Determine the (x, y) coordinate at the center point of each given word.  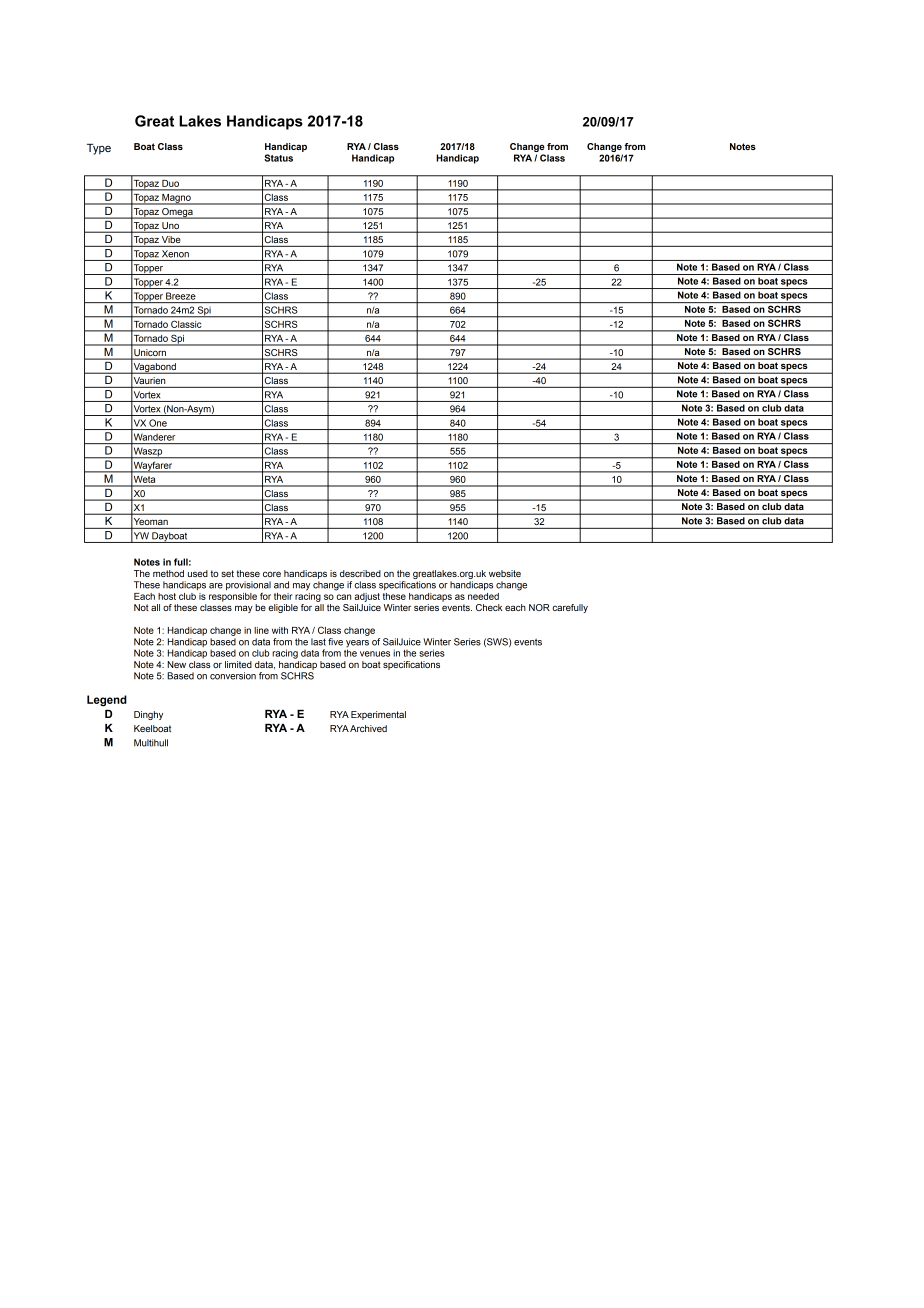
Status (278, 158)
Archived (368, 728)
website (505, 573)
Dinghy (148, 715)
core (272, 574)
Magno (176, 199)
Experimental (378, 715)
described (360, 573)
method (168, 573)
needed (483, 596)
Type (99, 149)
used (198, 573)
